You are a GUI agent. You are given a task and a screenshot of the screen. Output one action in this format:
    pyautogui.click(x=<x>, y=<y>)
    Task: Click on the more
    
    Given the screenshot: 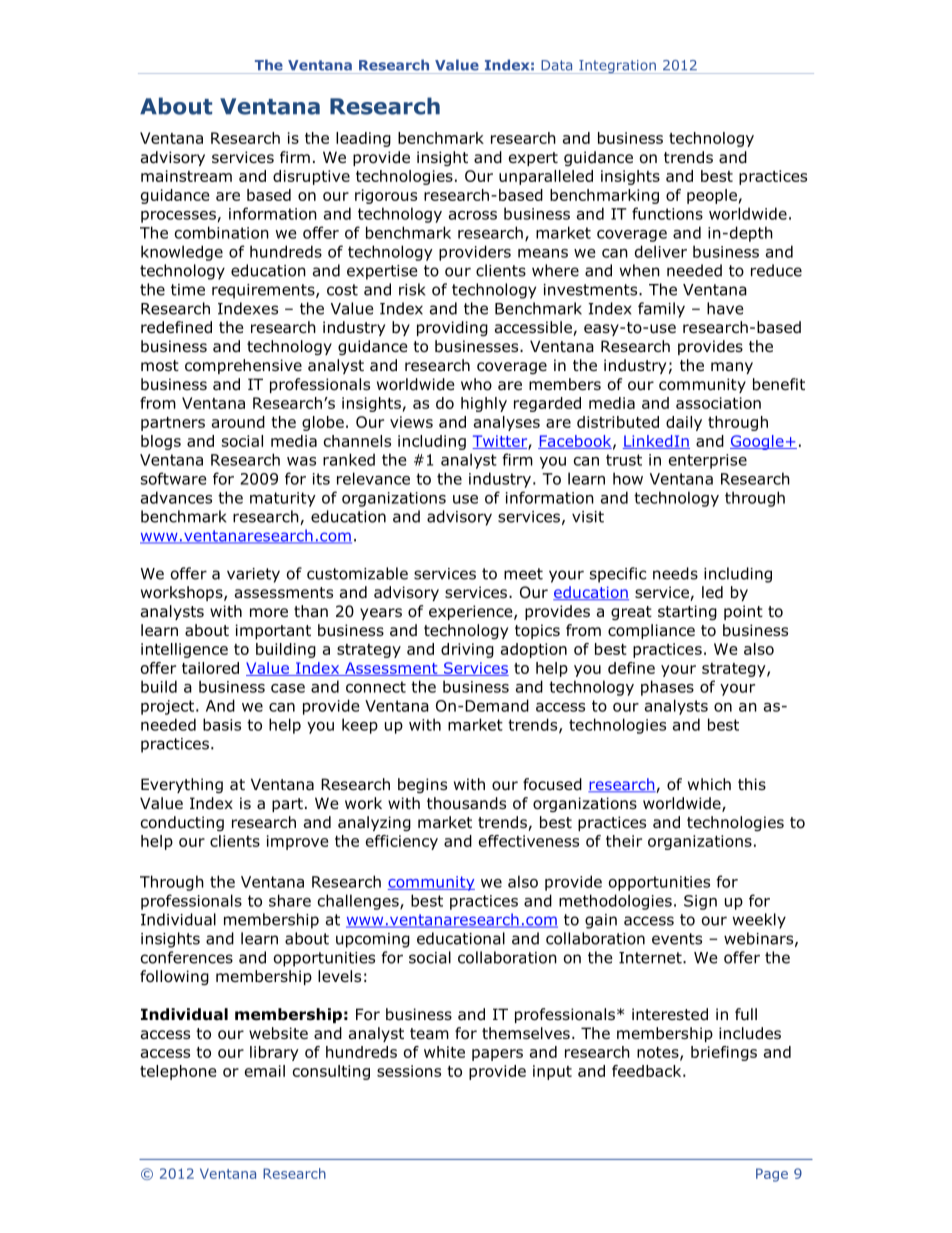 What is the action you would take?
    pyautogui.click(x=269, y=613)
